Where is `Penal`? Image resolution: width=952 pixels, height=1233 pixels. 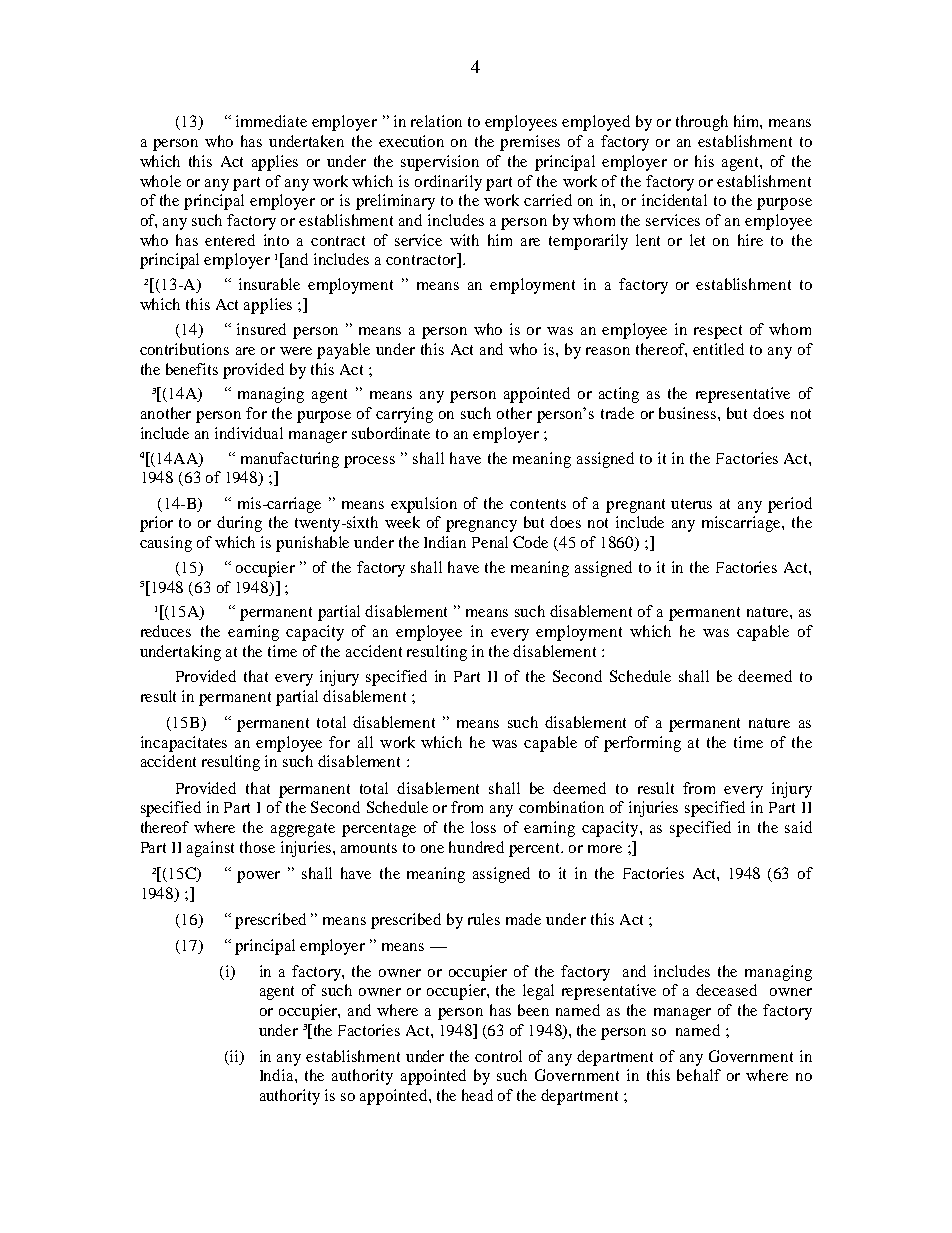 Penal is located at coordinates (490, 542).
